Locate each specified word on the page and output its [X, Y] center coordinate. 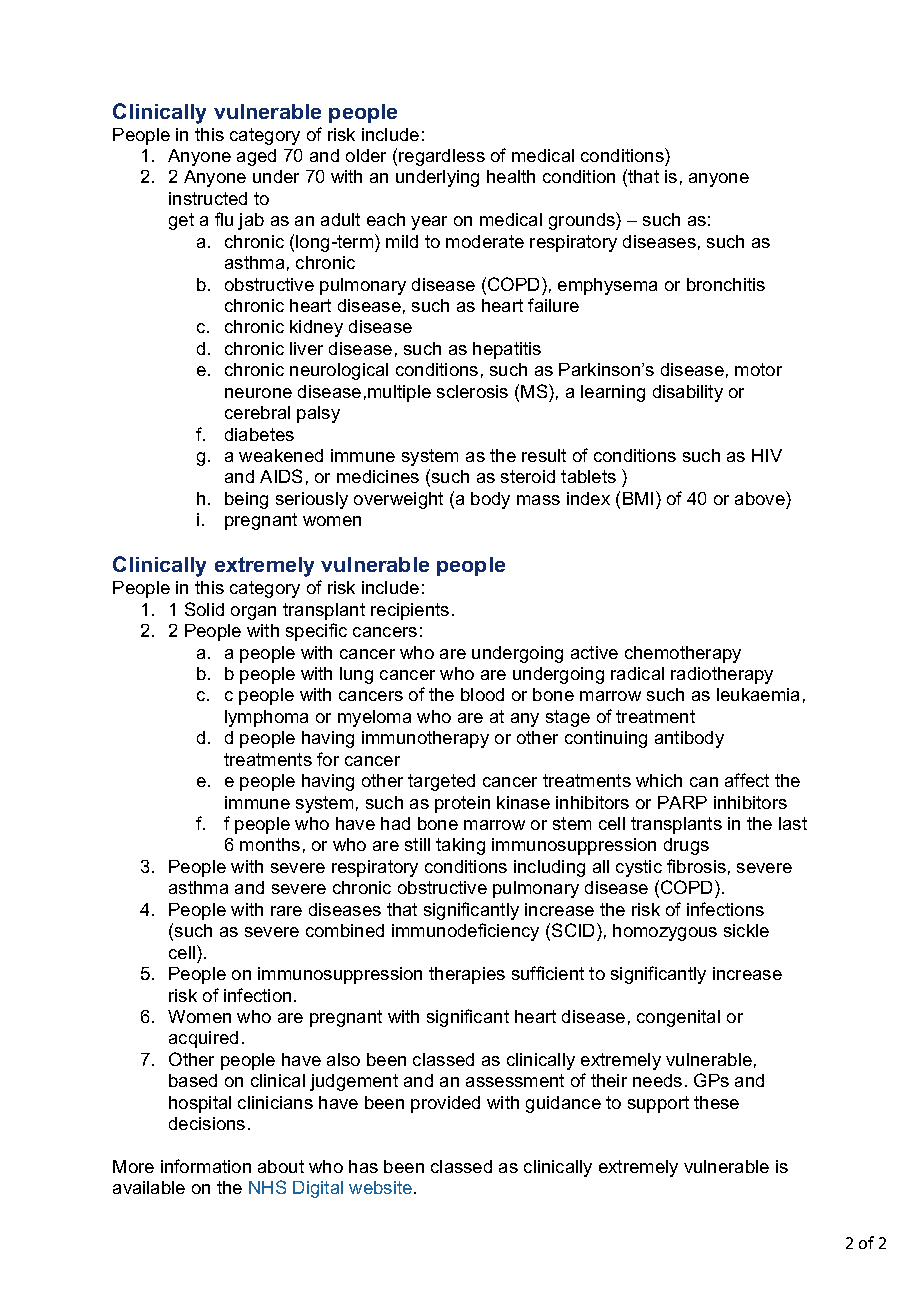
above [761, 498]
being [246, 500]
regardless [442, 157]
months [270, 844]
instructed [208, 198]
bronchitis [726, 284]
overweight [398, 500]
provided [445, 1104]
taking [460, 846]
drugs [686, 846]
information [206, 1166]
